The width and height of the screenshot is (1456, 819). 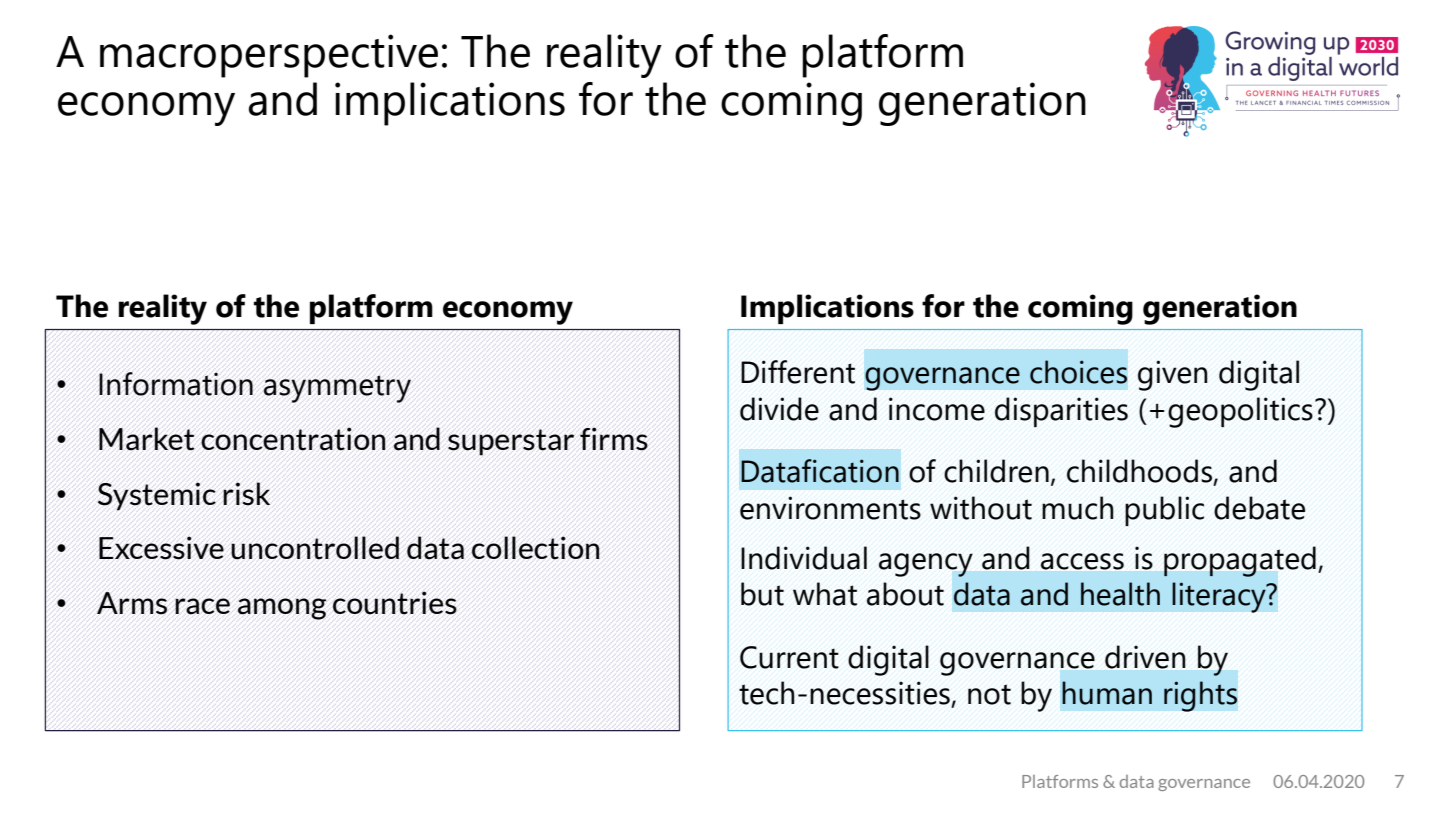 What do you see at coordinates (1173, 375) in the screenshot?
I see `given` at bounding box center [1173, 375].
